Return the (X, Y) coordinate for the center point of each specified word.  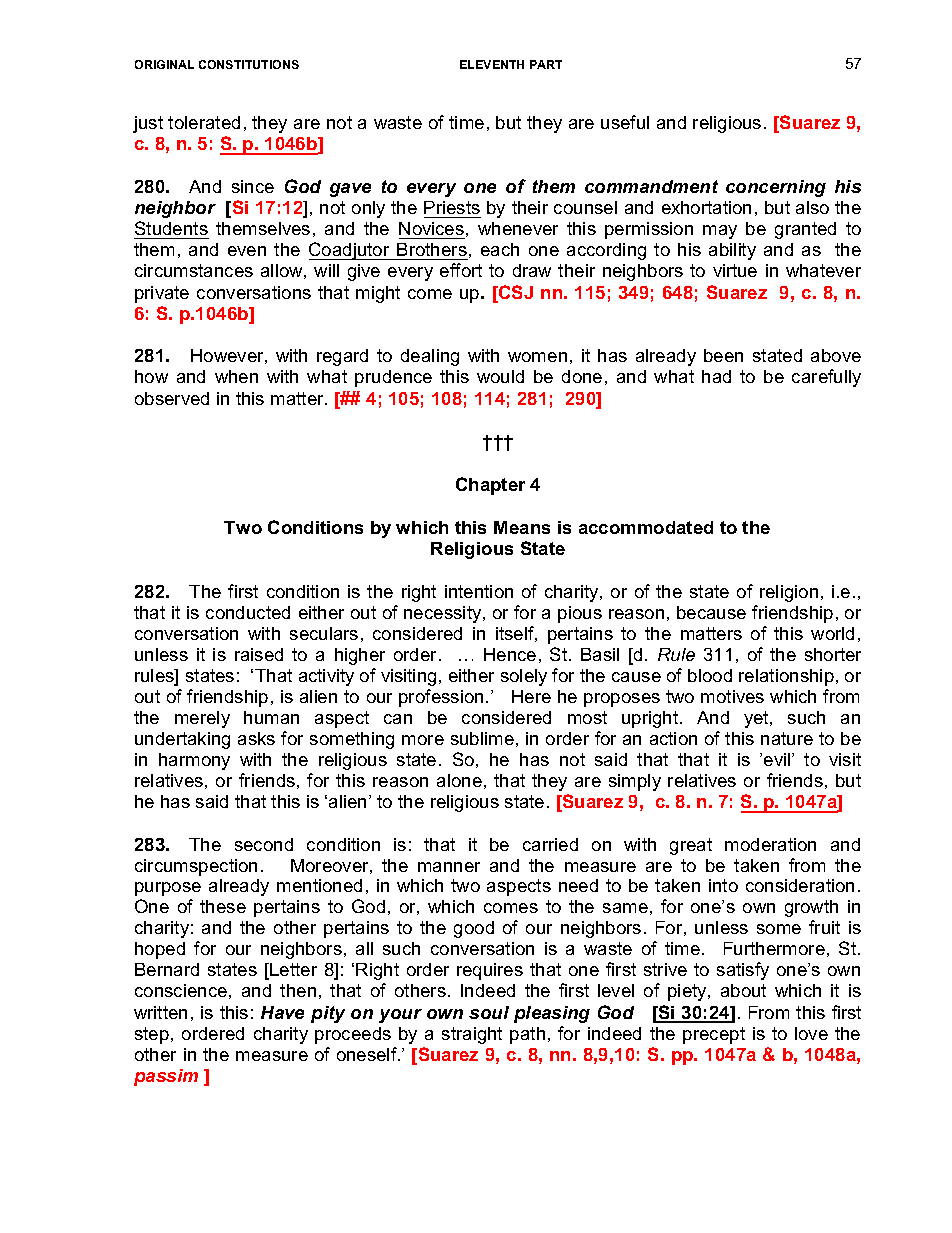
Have (282, 1012)
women (537, 357)
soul (489, 1012)
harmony (194, 761)
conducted (248, 612)
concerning (776, 188)
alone (459, 780)
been (723, 355)
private (162, 294)
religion (789, 593)
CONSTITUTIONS (249, 64)
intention (479, 591)
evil (778, 759)
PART (546, 64)
